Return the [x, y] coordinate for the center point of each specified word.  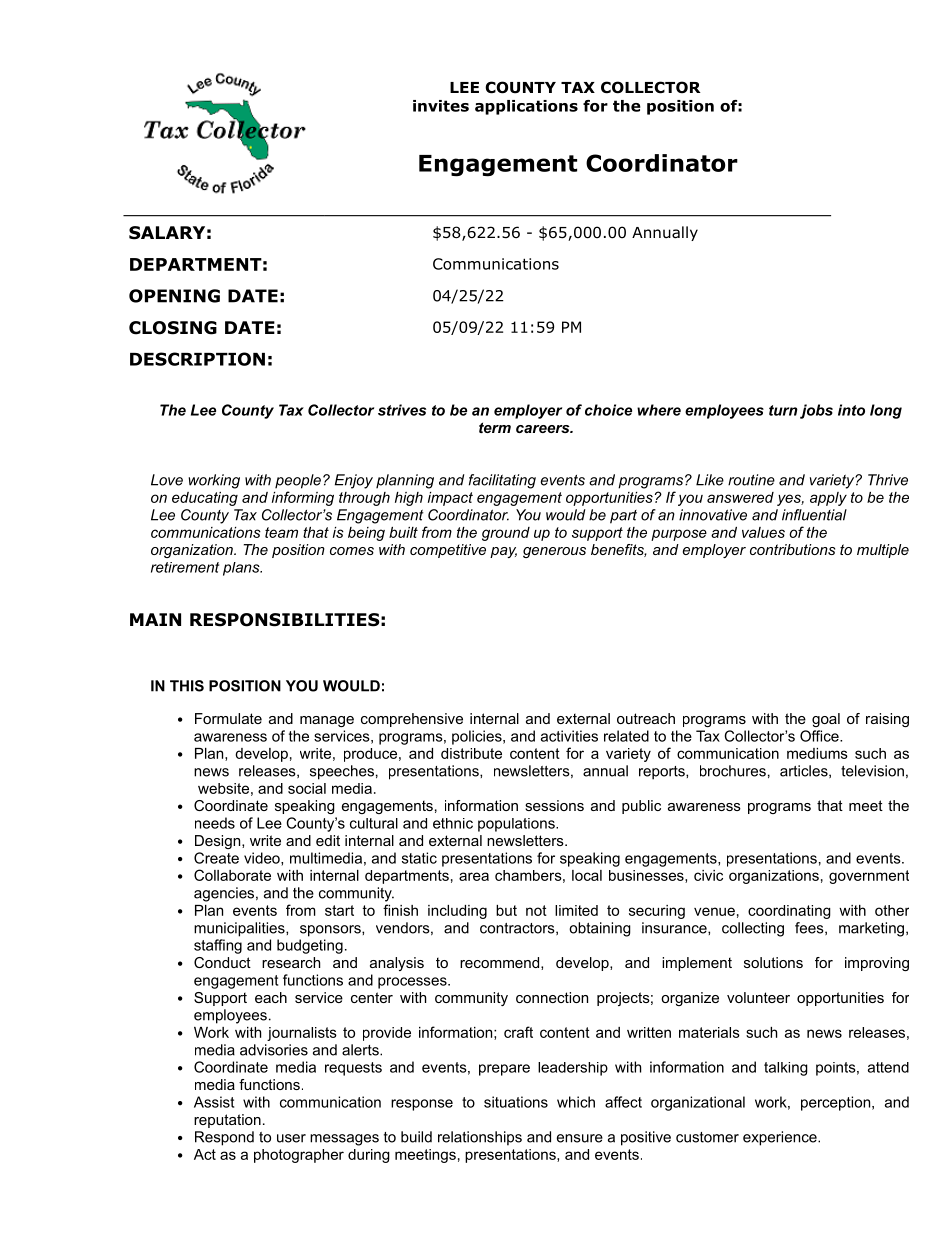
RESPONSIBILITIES [285, 620]
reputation [227, 1121]
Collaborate [232, 875]
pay [503, 552]
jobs [816, 411]
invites [441, 106]
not [536, 910]
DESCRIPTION [197, 359]
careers [544, 429]
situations [516, 1102]
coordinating [789, 912]
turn [783, 410]
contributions [792, 549]
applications [526, 107]
